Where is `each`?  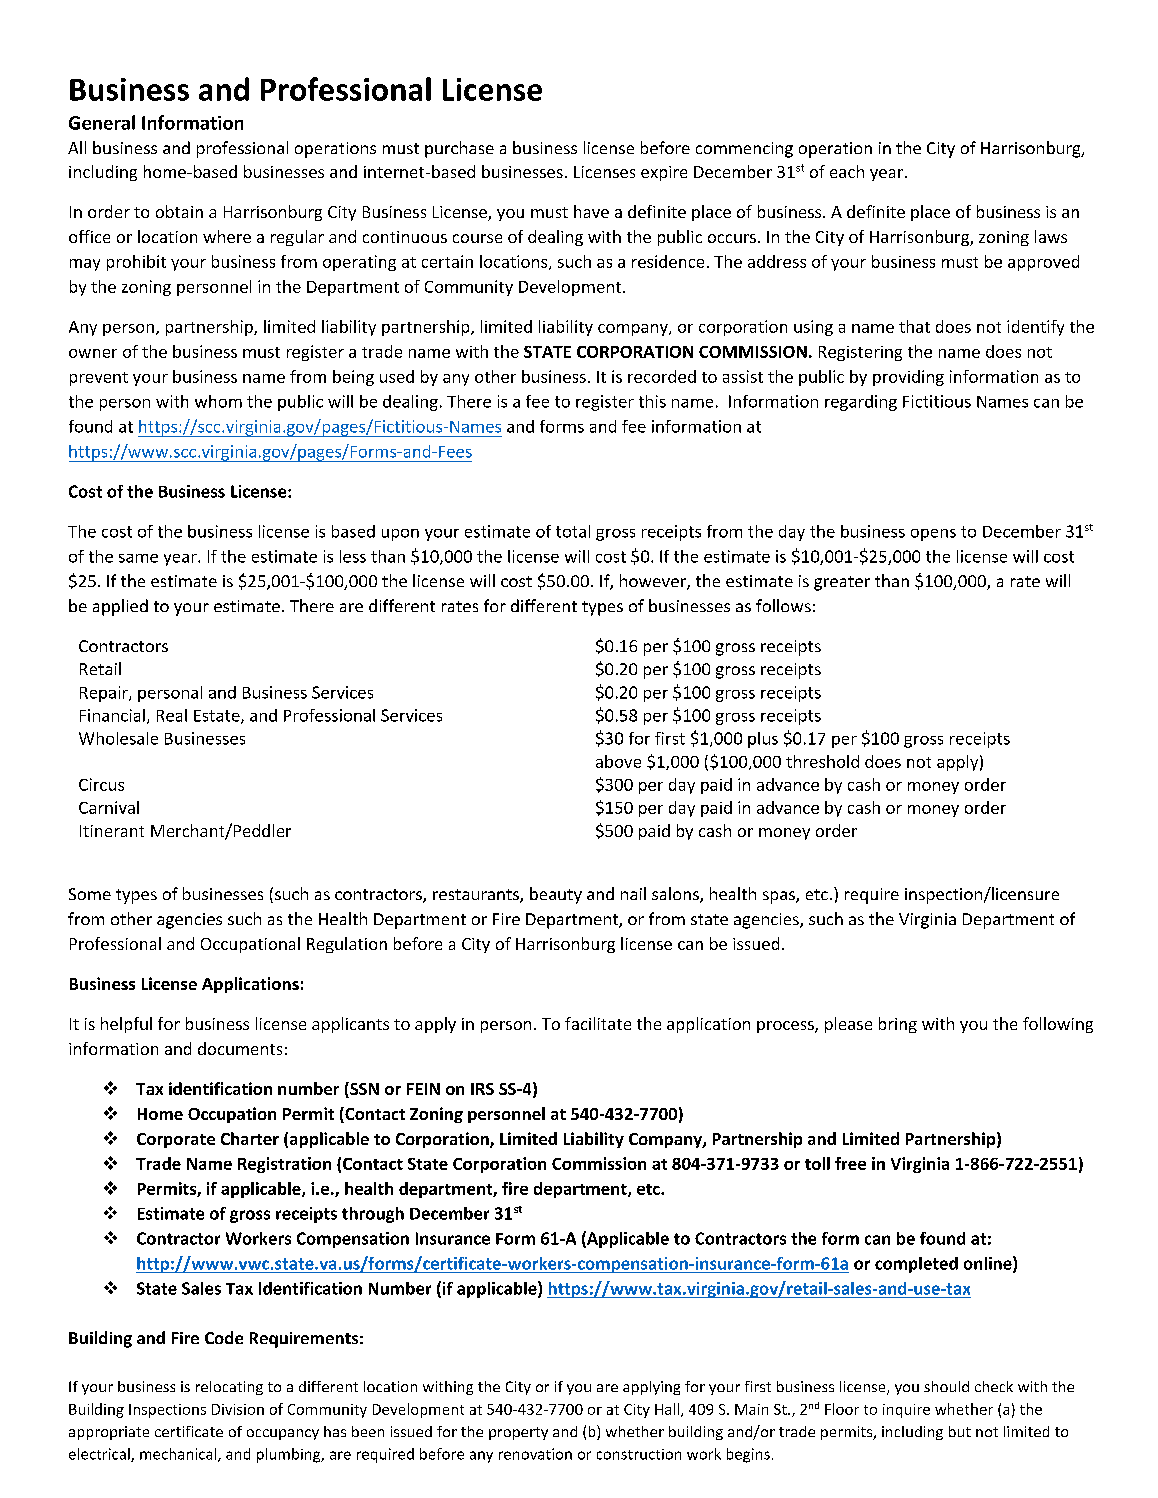
each is located at coordinates (847, 171).
